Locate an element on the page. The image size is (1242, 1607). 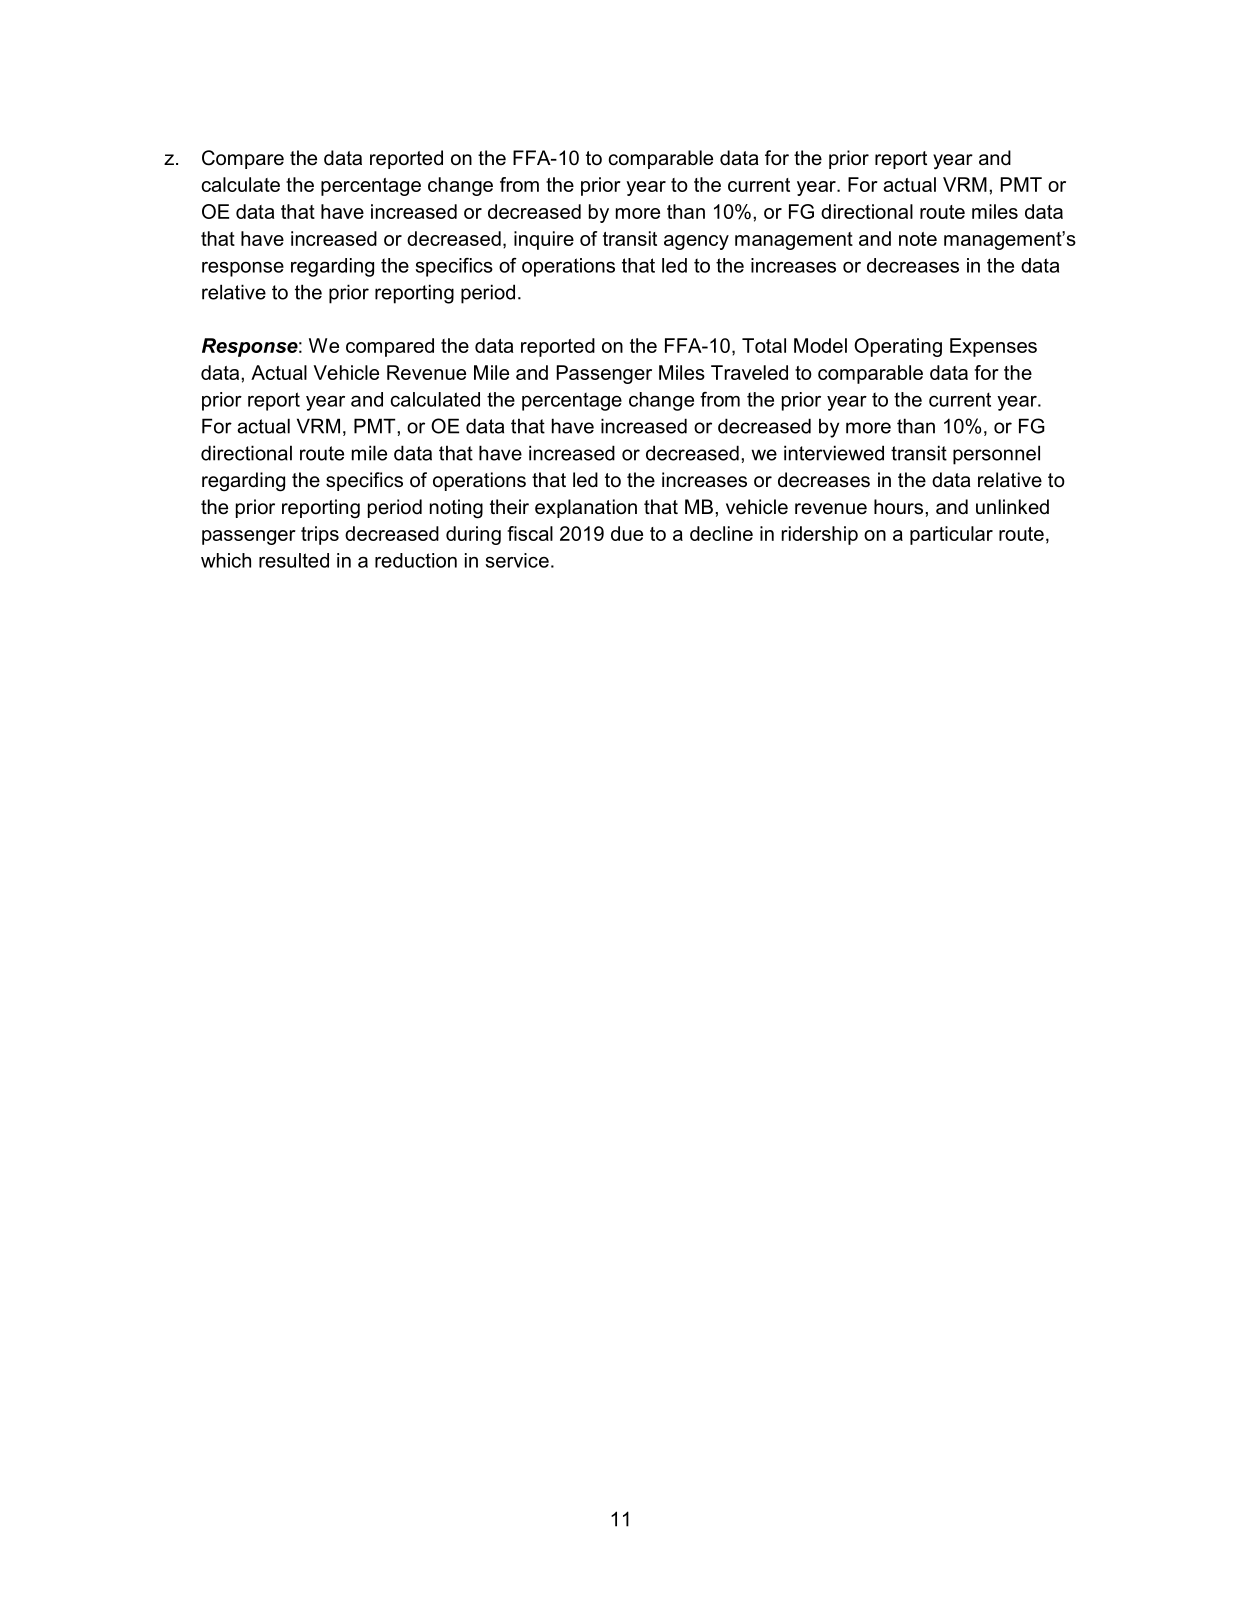
resulted is located at coordinates (294, 560).
